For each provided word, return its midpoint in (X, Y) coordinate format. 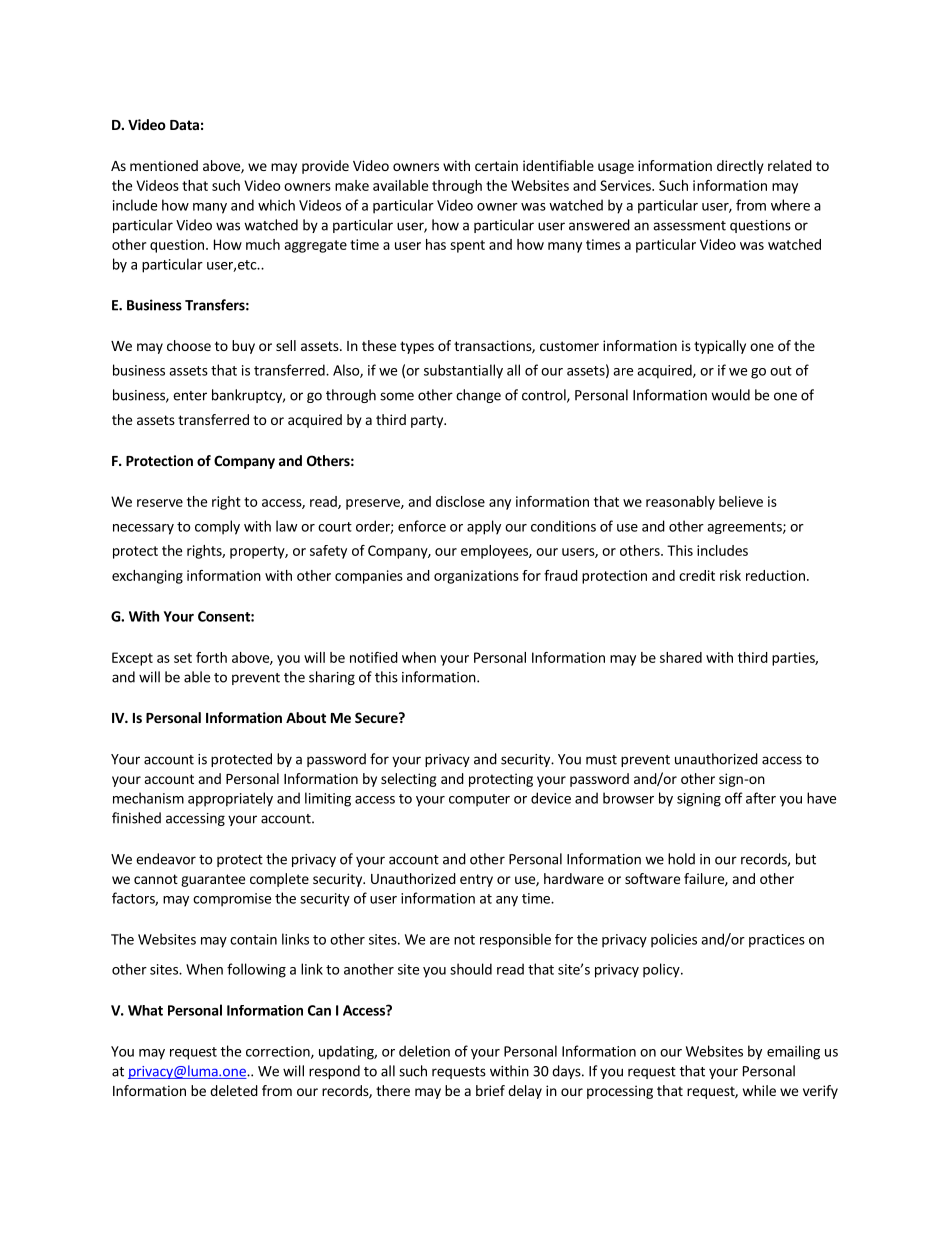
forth (211, 657)
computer (479, 800)
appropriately (230, 799)
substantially (463, 371)
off (734, 798)
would (730, 395)
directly (740, 167)
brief (490, 1090)
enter (190, 396)
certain (496, 165)
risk (730, 575)
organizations (476, 577)
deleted (234, 1090)
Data (184, 125)
